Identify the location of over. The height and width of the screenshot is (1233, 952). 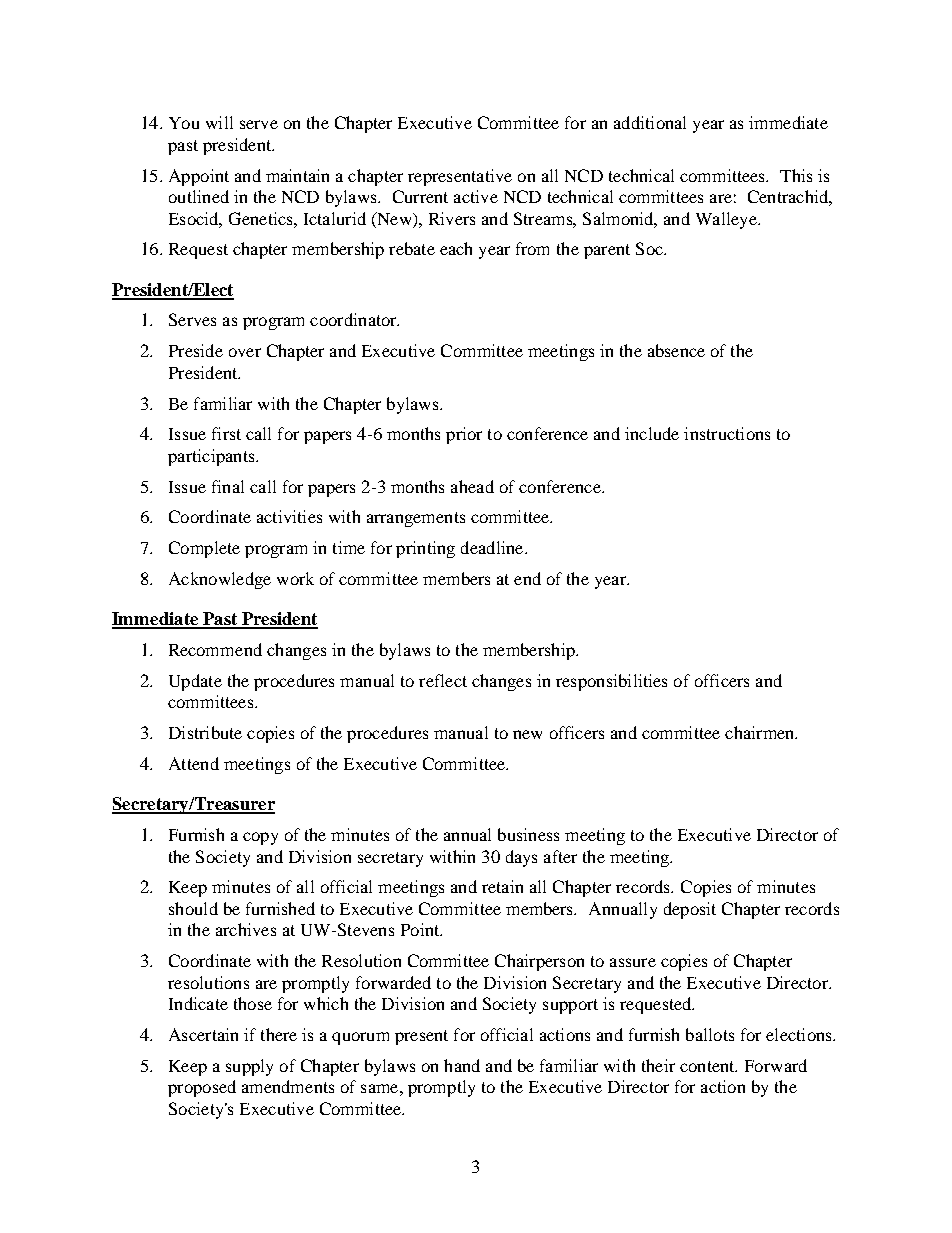
(245, 352).
